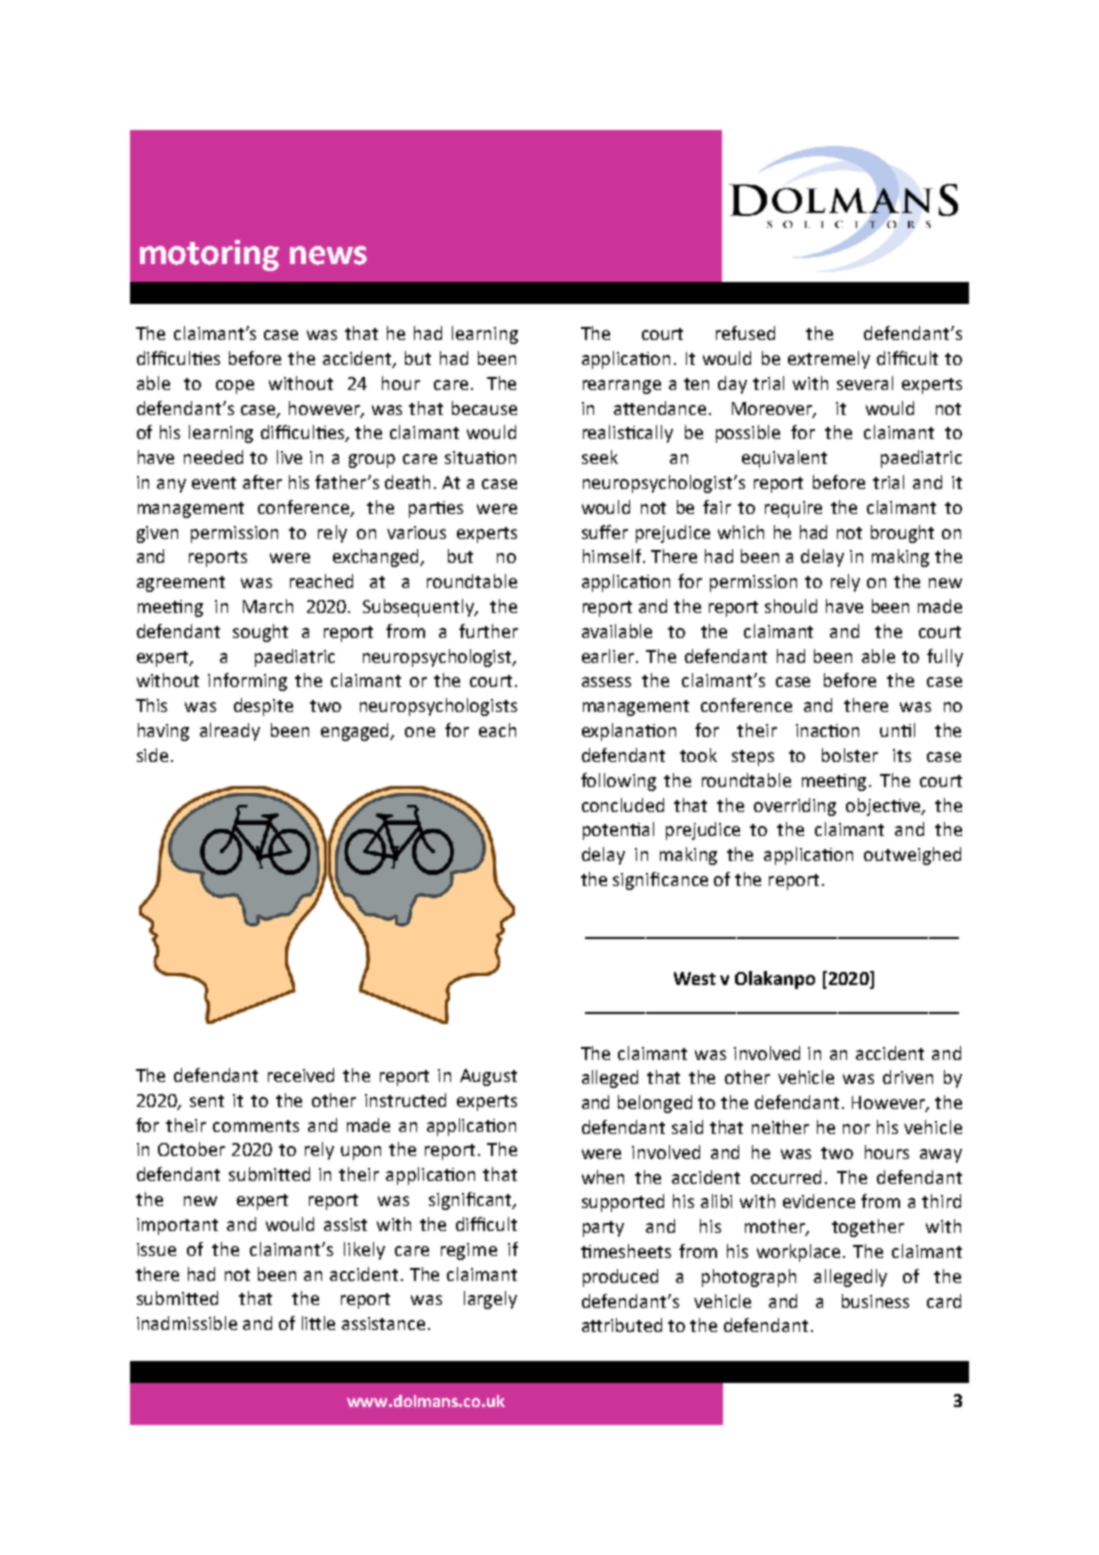 This screenshot has width=1099, height=1555. Describe the element at coordinates (622, 387) in the screenshot. I see `rearrange` at that location.
